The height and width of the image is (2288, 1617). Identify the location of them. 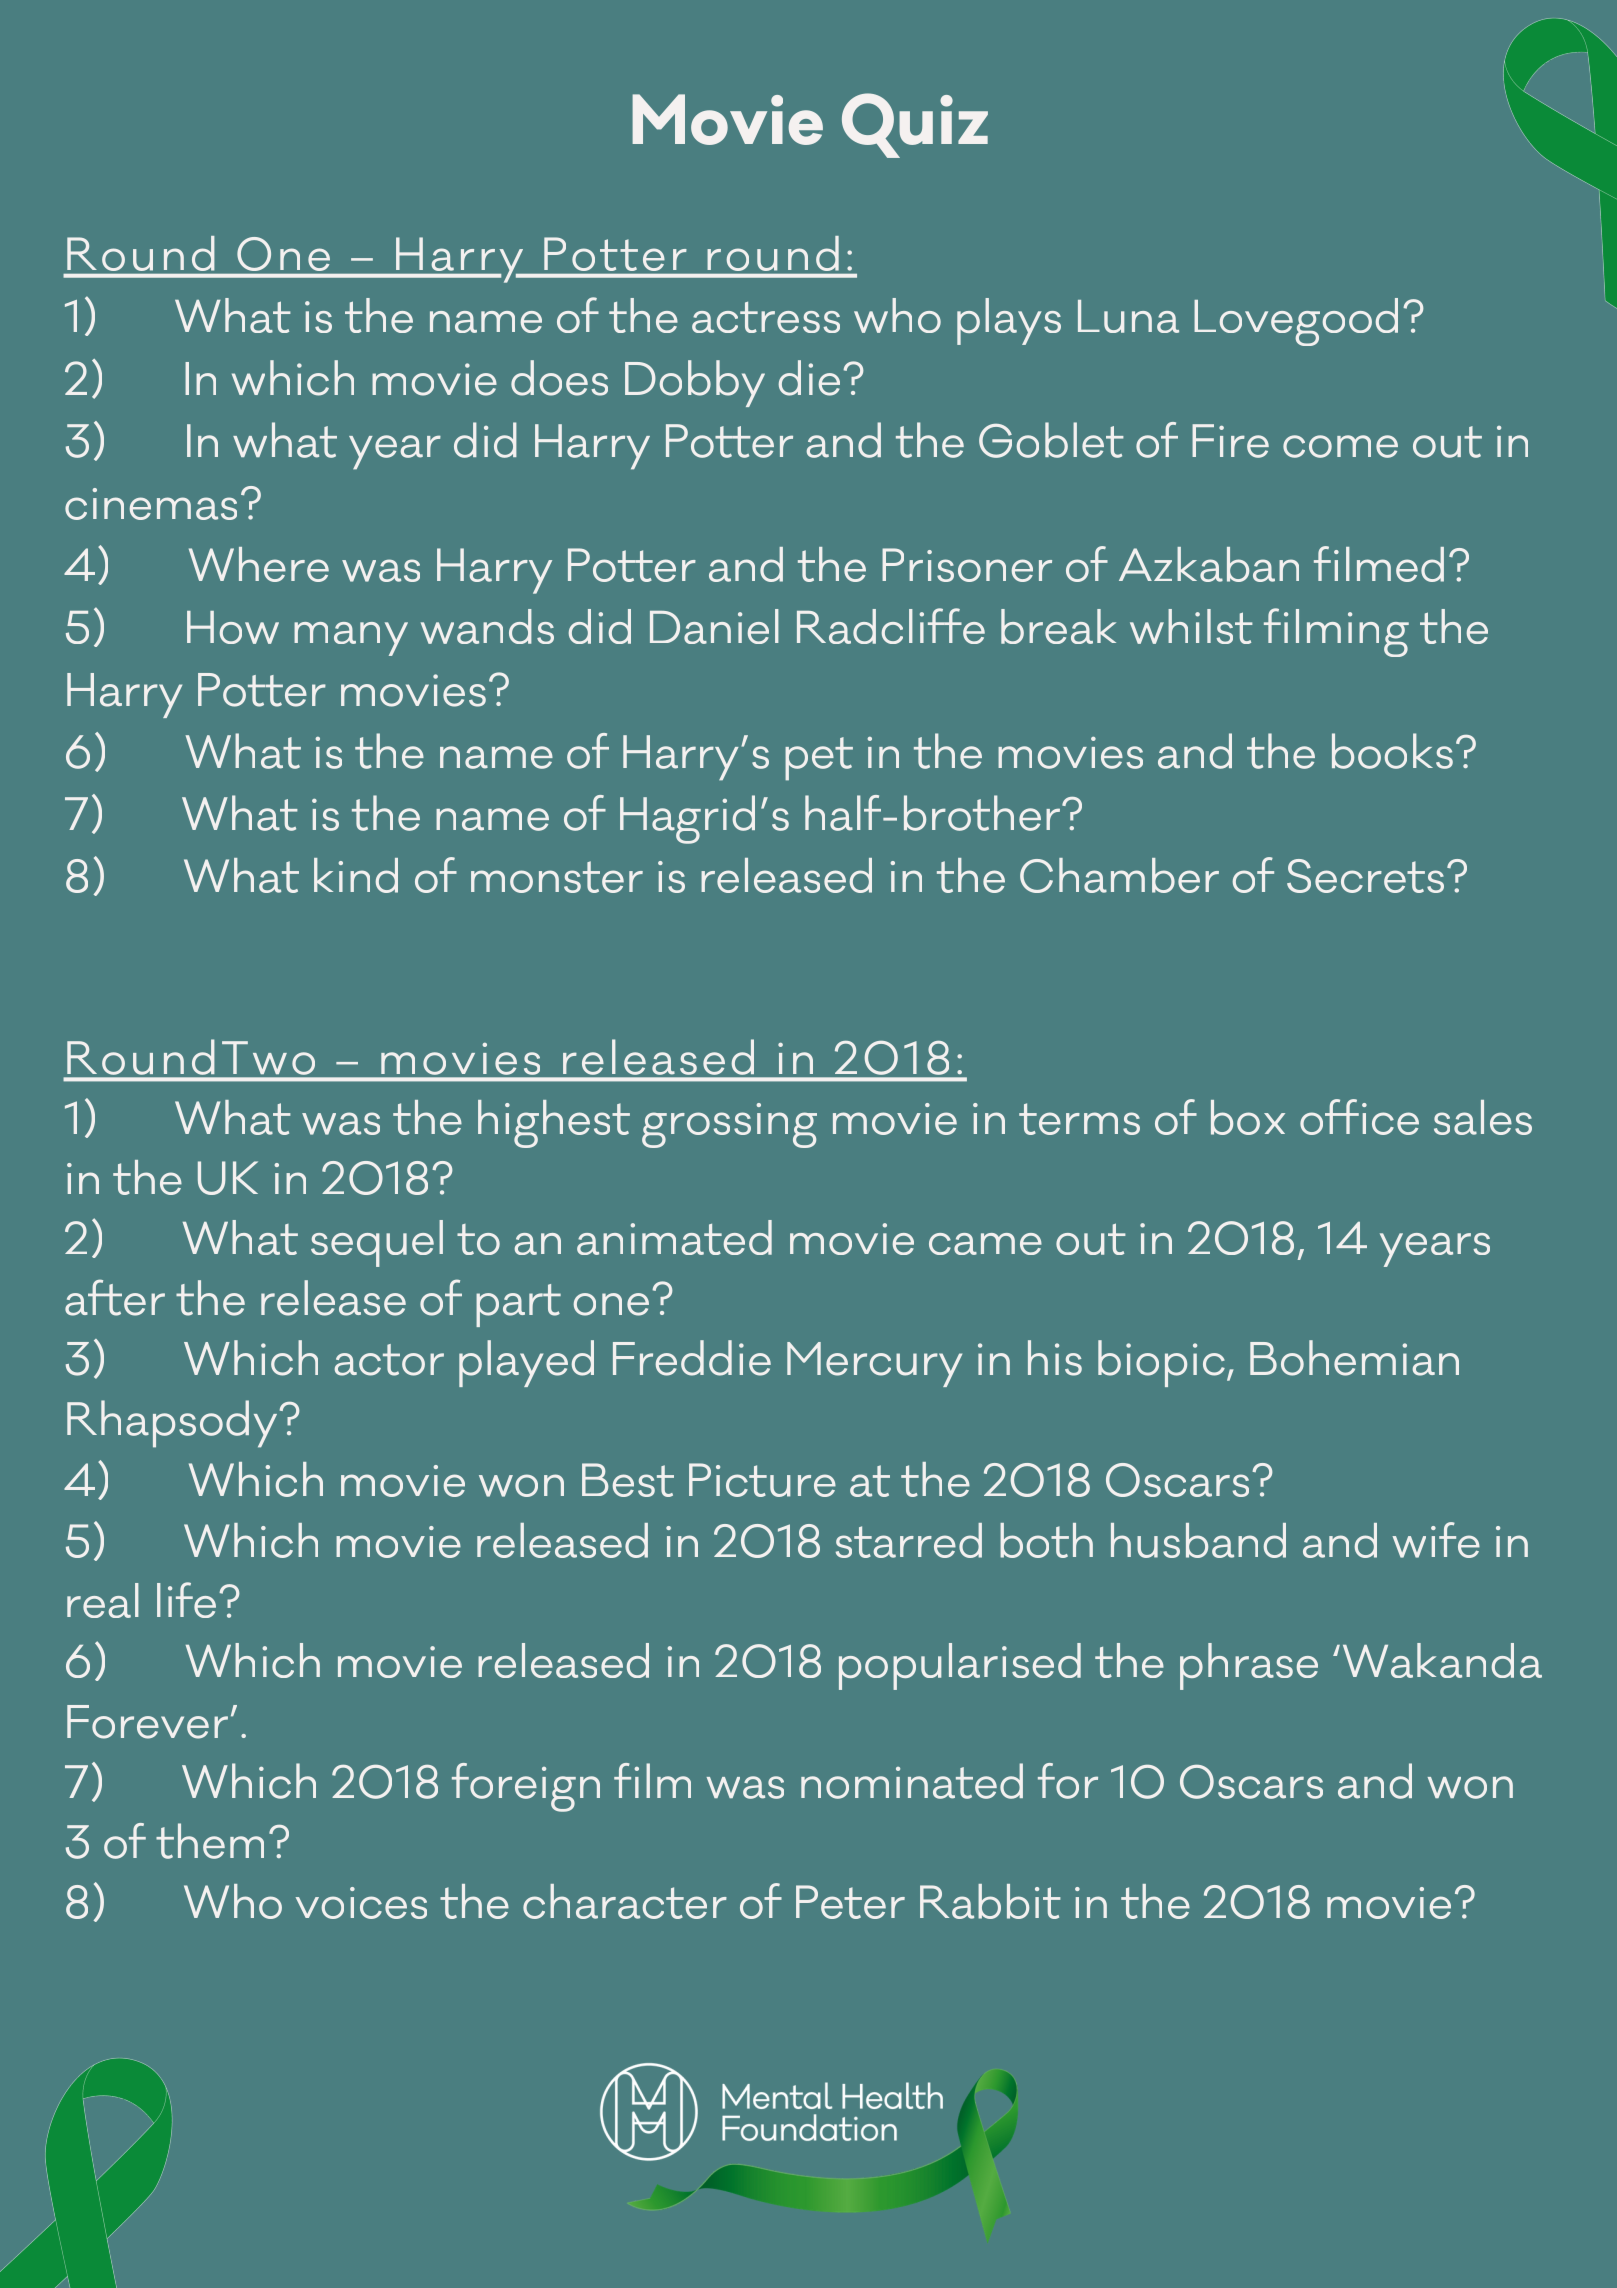
(210, 1841).
